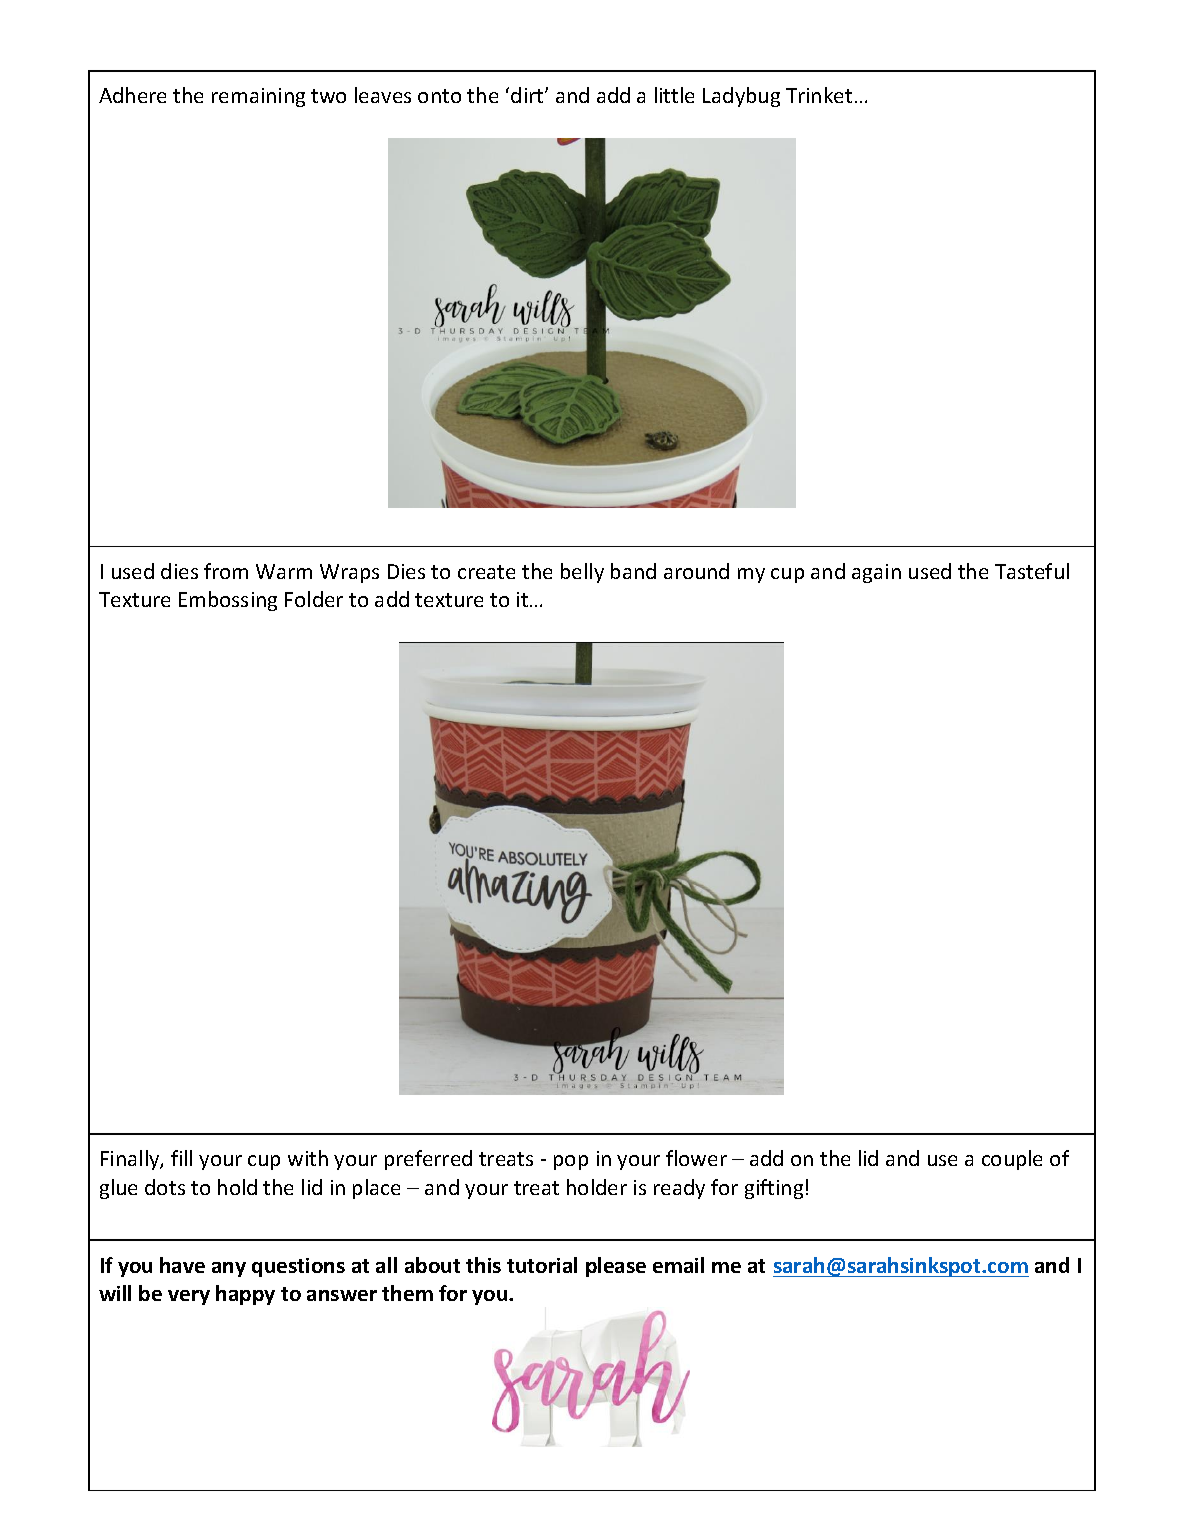  What do you see at coordinates (528, 95) in the screenshot?
I see `dirt` at bounding box center [528, 95].
